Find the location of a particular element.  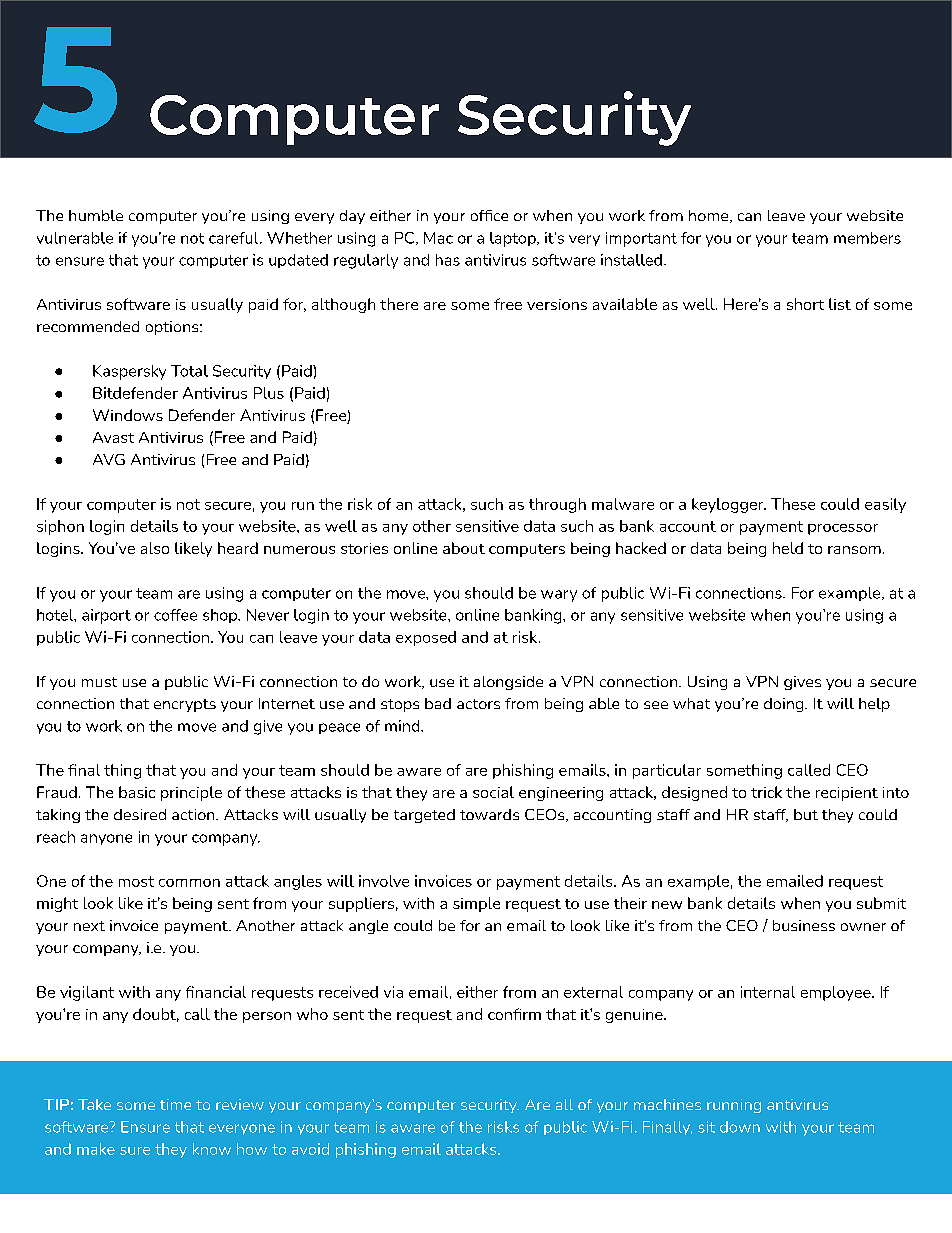

time is located at coordinates (175, 1104).
